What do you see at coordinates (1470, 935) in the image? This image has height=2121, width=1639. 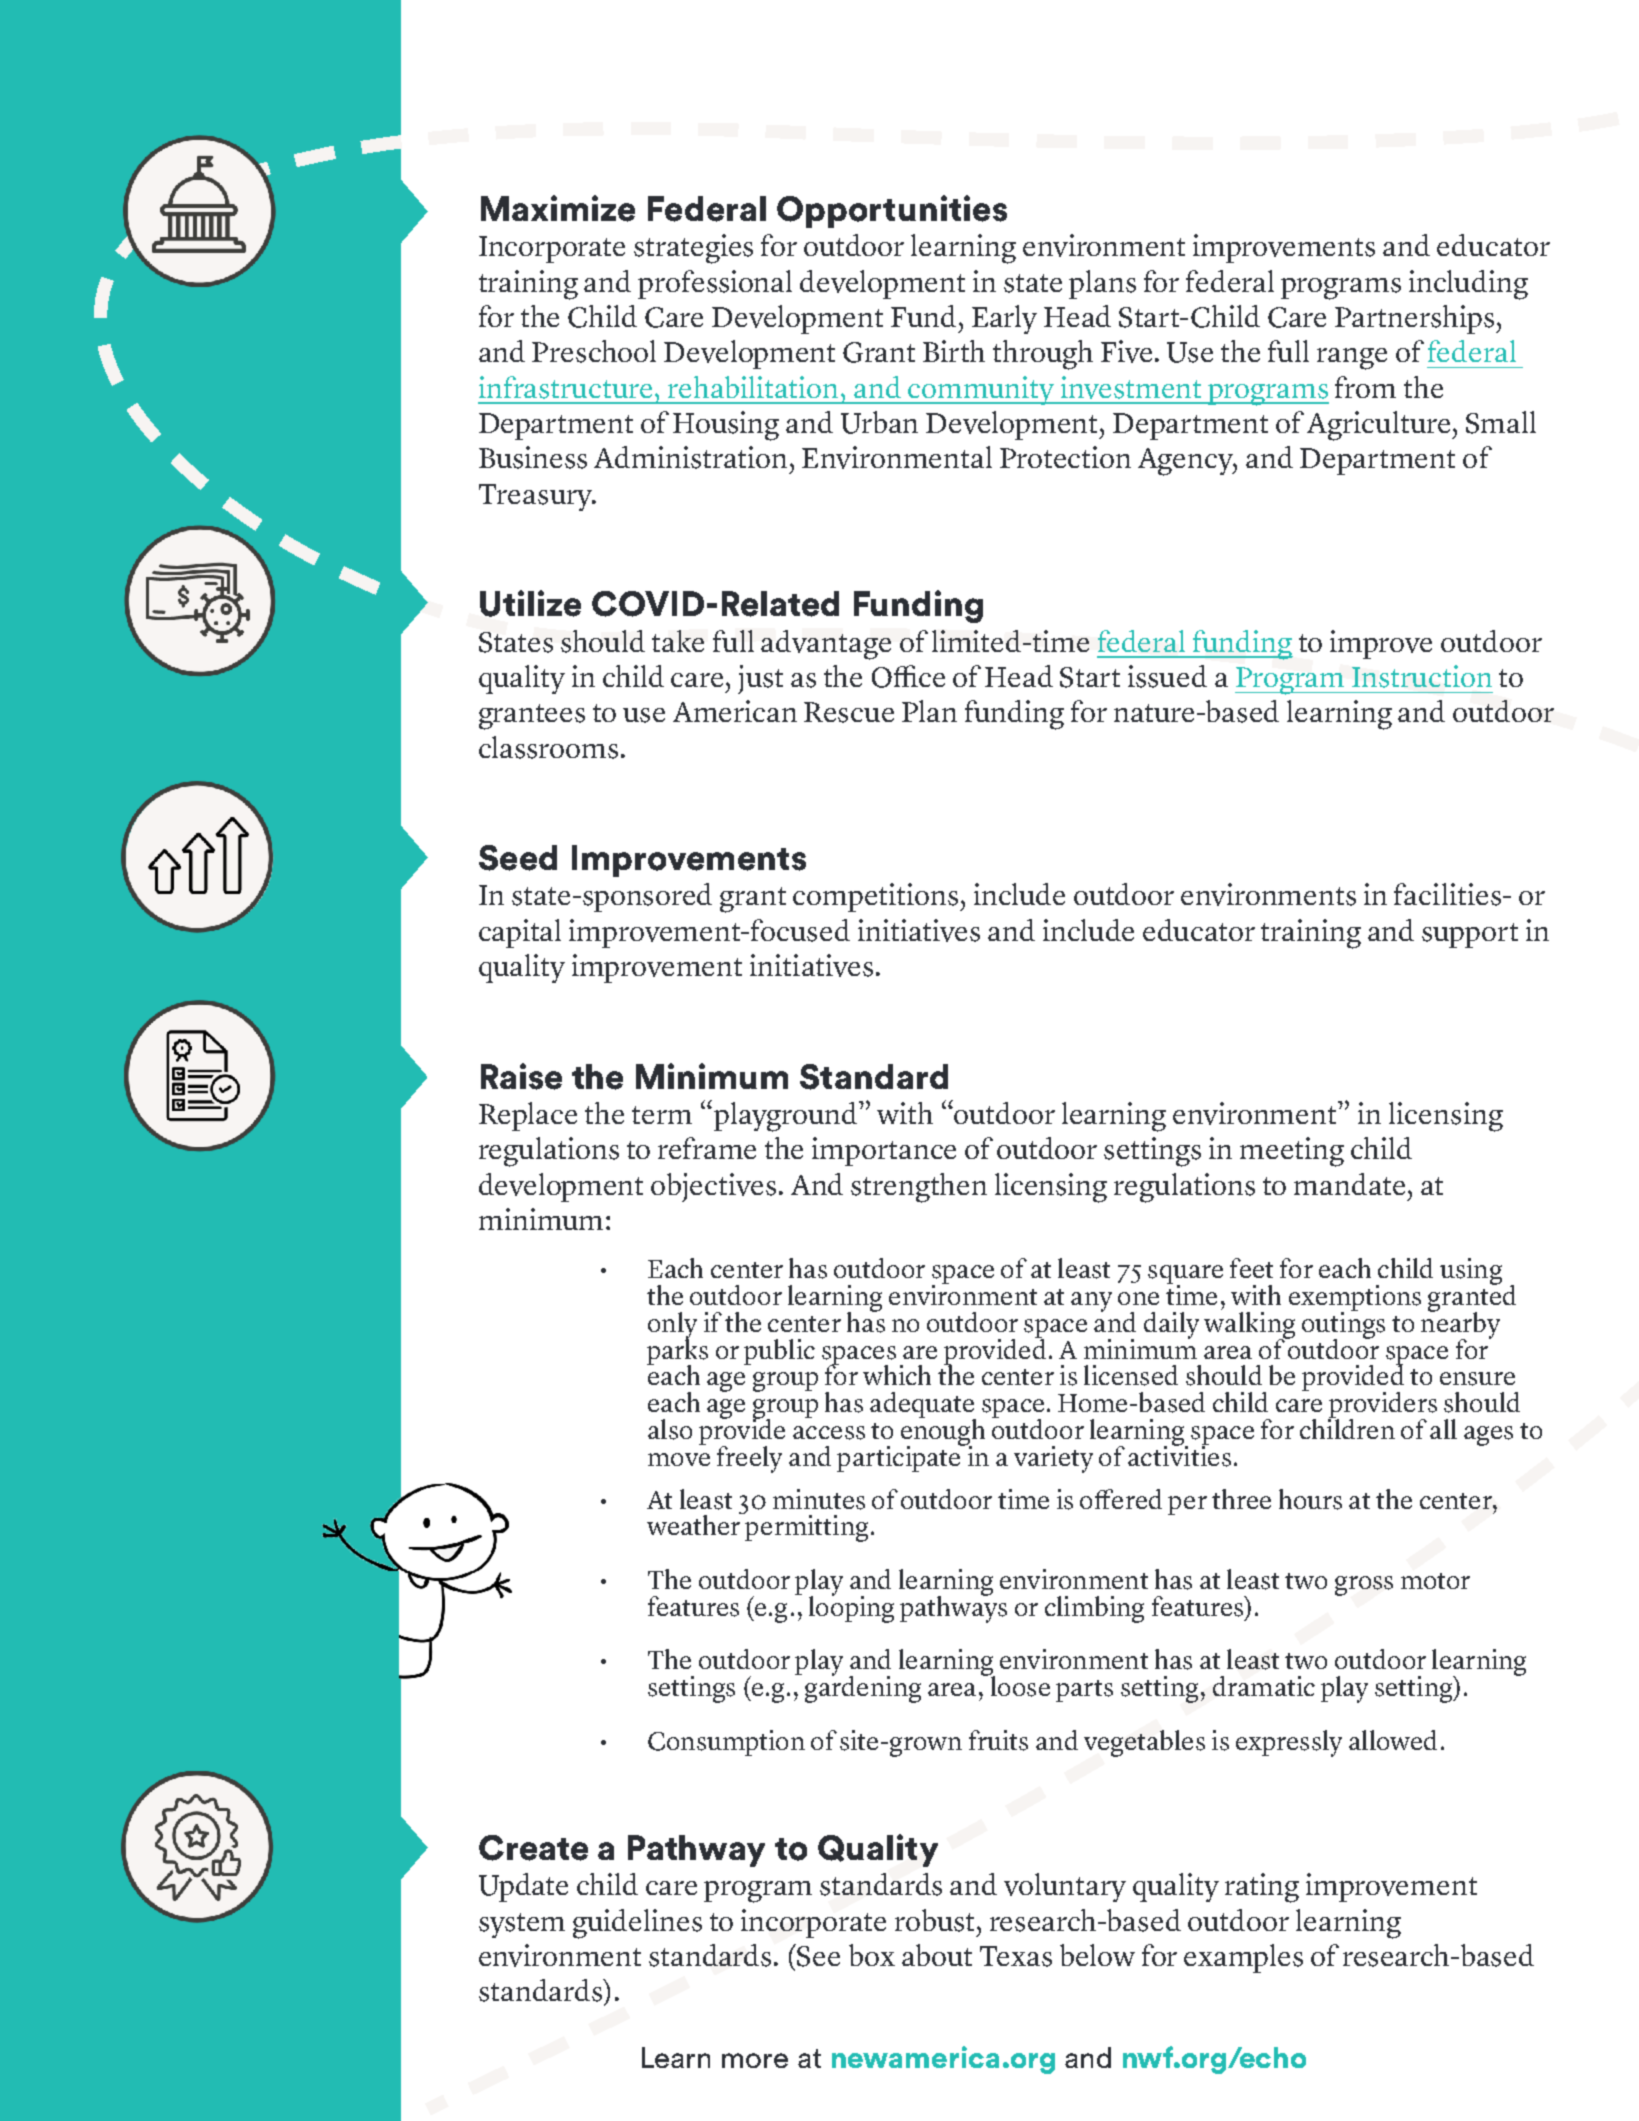 I see `support` at bounding box center [1470, 935].
